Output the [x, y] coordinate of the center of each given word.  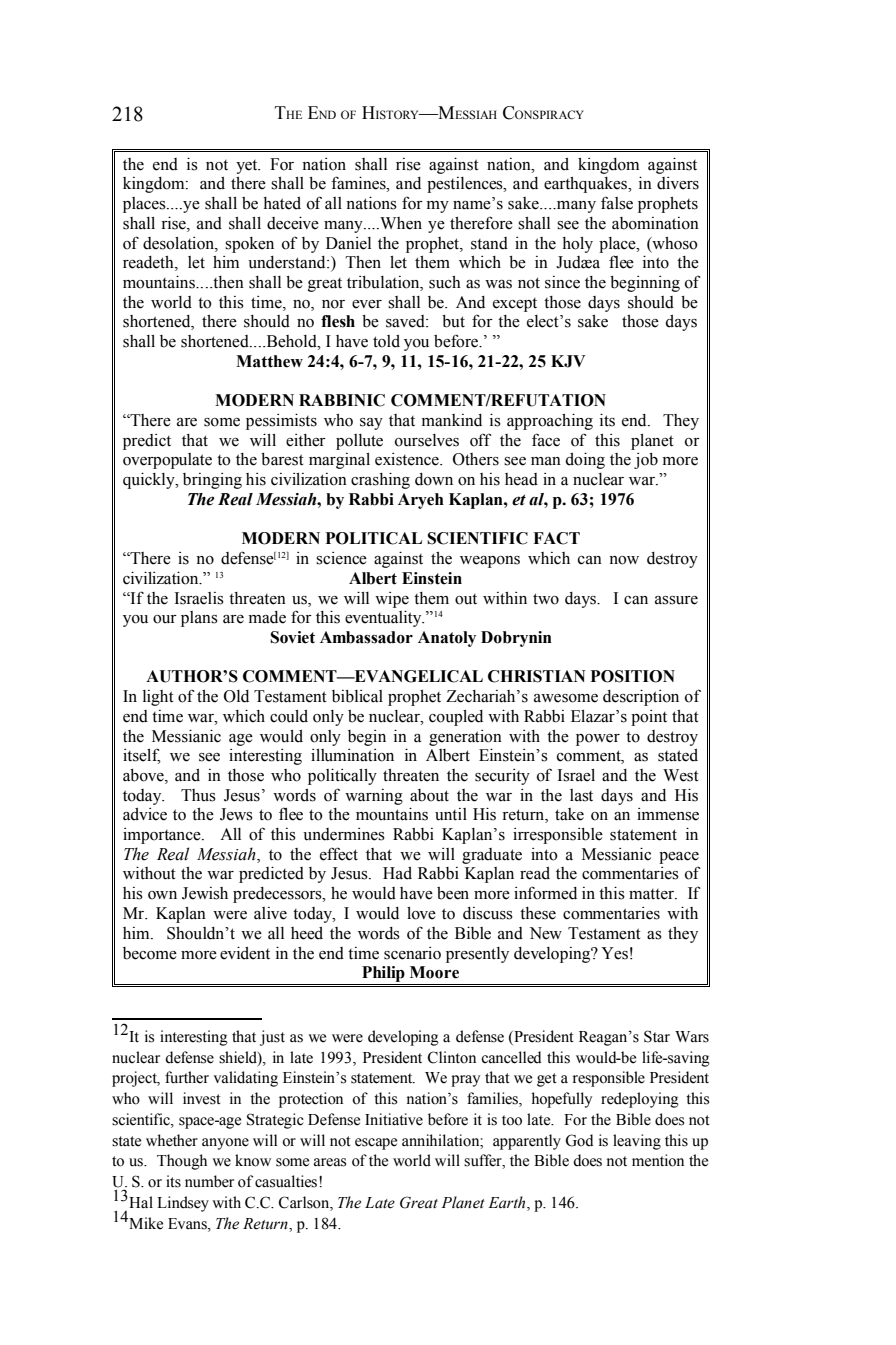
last [581, 795]
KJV [568, 361]
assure [676, 600]
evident [245, 953]
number [209, 1181]
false [617, 203]
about [429, 795]
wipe [392, 600]
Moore [434, 972]
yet [248, 167]
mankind [452, 420]
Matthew [269, 361]
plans [199, 619]
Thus [198, 795]
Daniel [348, 243]
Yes [614, 953]
